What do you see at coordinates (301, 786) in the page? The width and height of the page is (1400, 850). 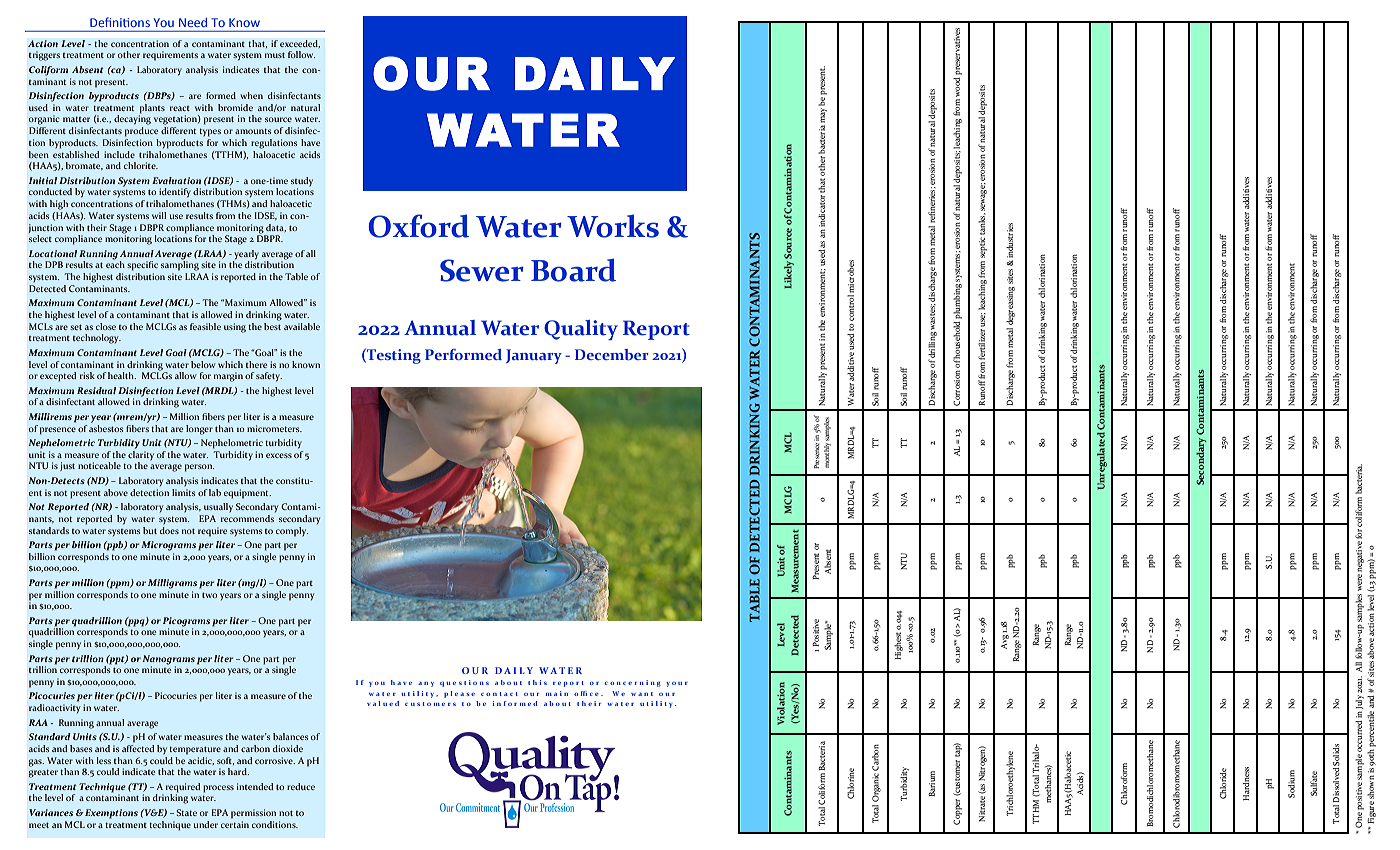 I see `reduce` at bounding box center [301, 786].
